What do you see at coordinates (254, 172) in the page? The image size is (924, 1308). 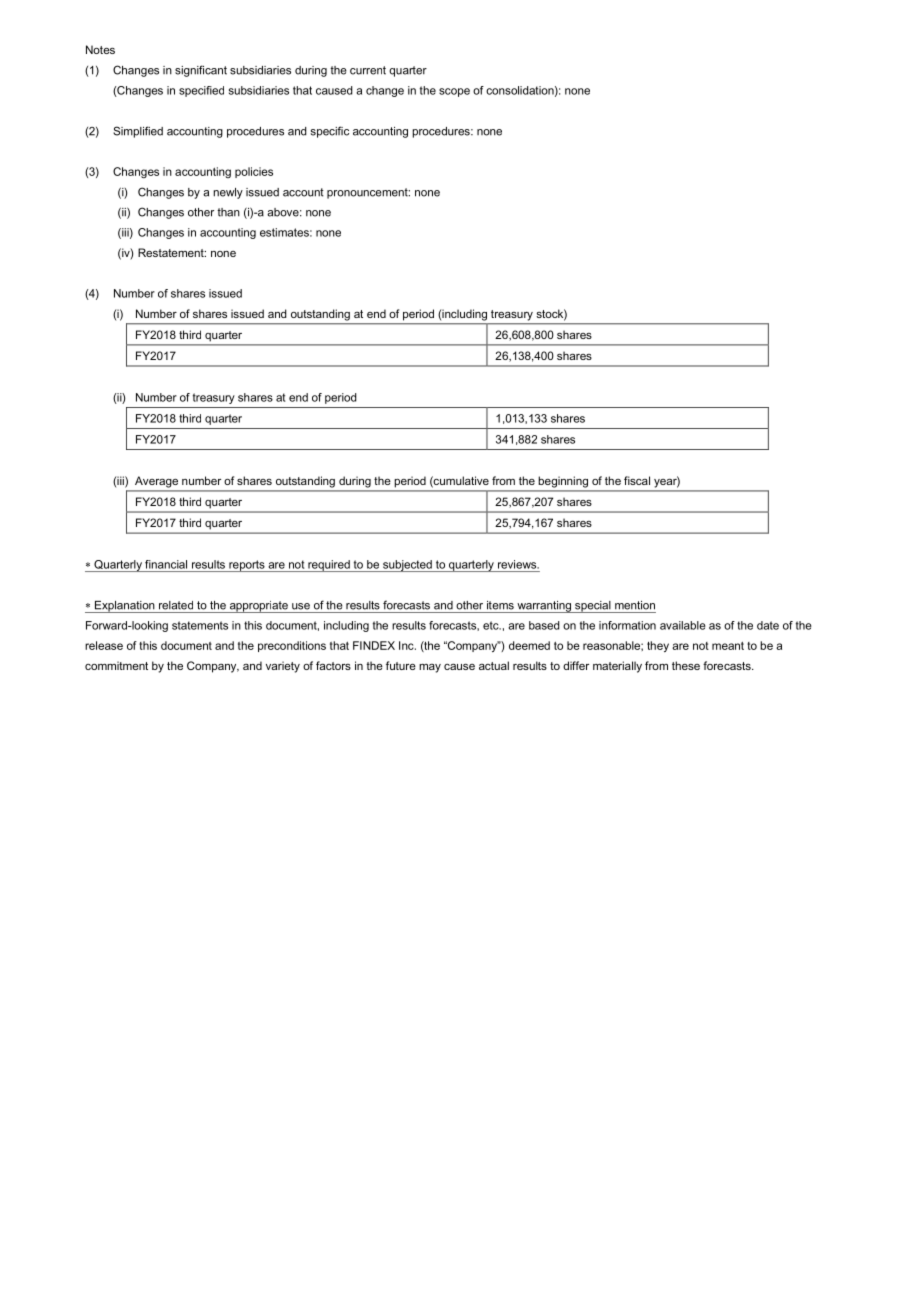 I see `policies` at bounding box center [254, 172].
